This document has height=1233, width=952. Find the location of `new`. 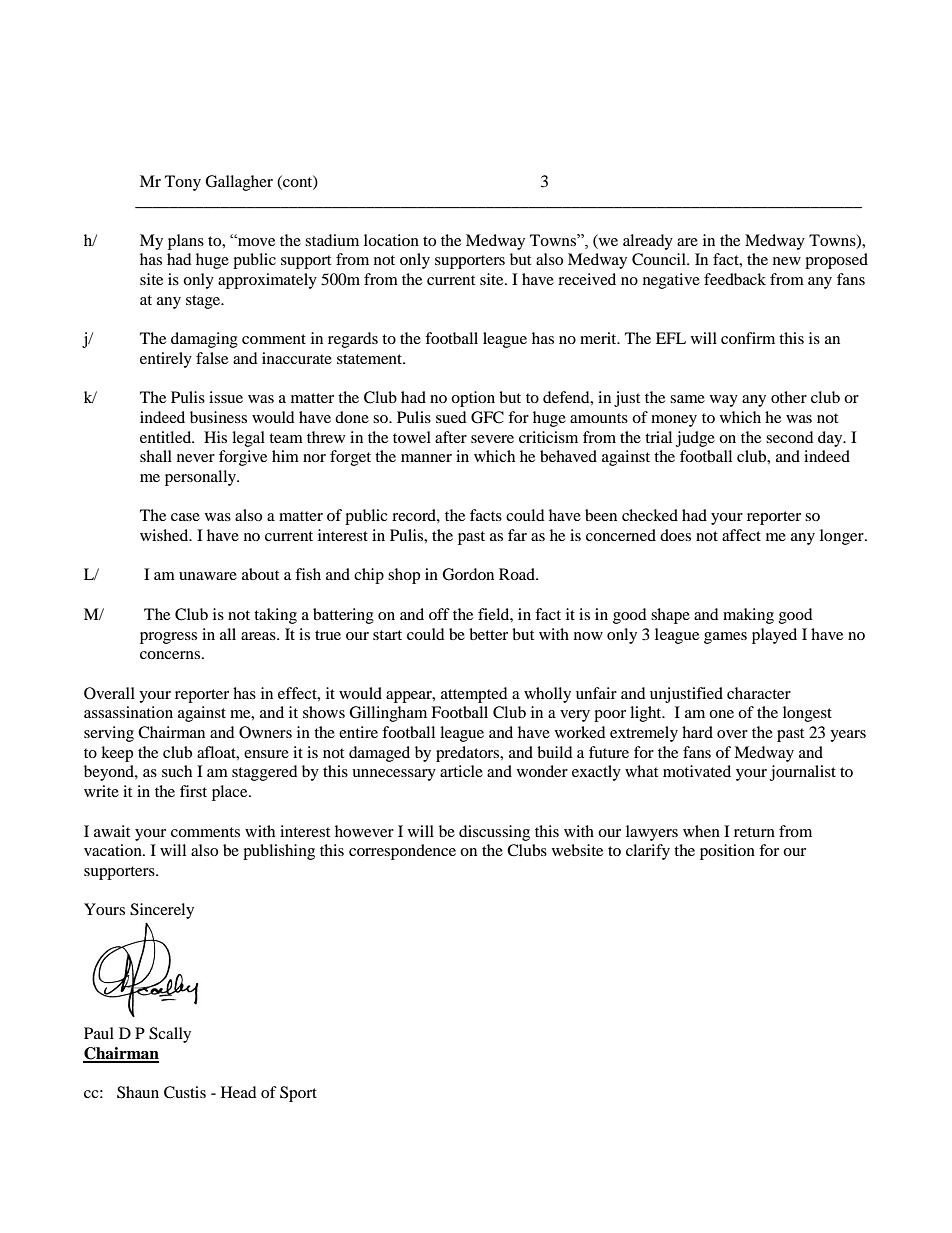

new is located at coordinates (787, 261).
